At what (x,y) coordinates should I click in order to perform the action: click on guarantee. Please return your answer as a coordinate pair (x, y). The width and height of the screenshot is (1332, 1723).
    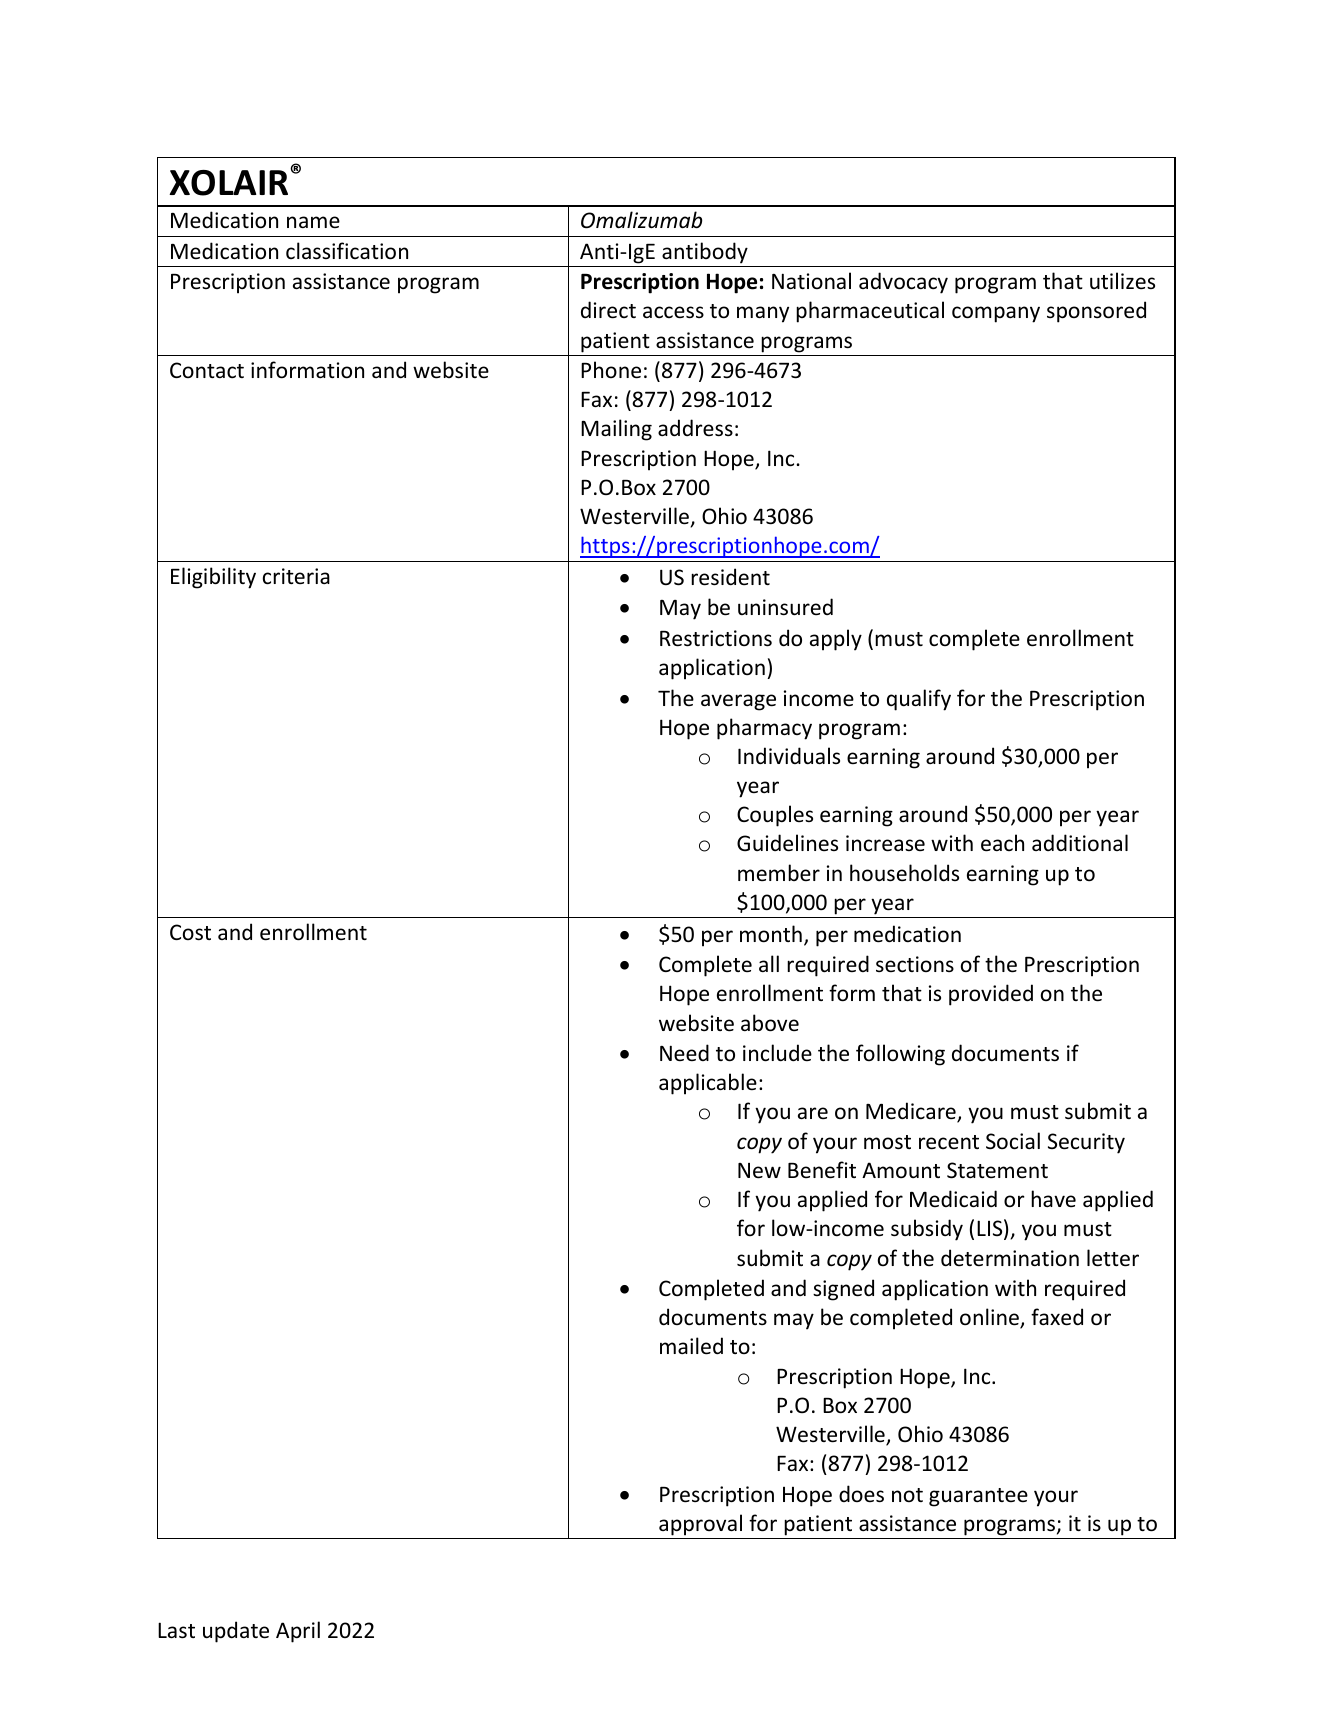
    Looking at the image, I should click on (978, 1497).
